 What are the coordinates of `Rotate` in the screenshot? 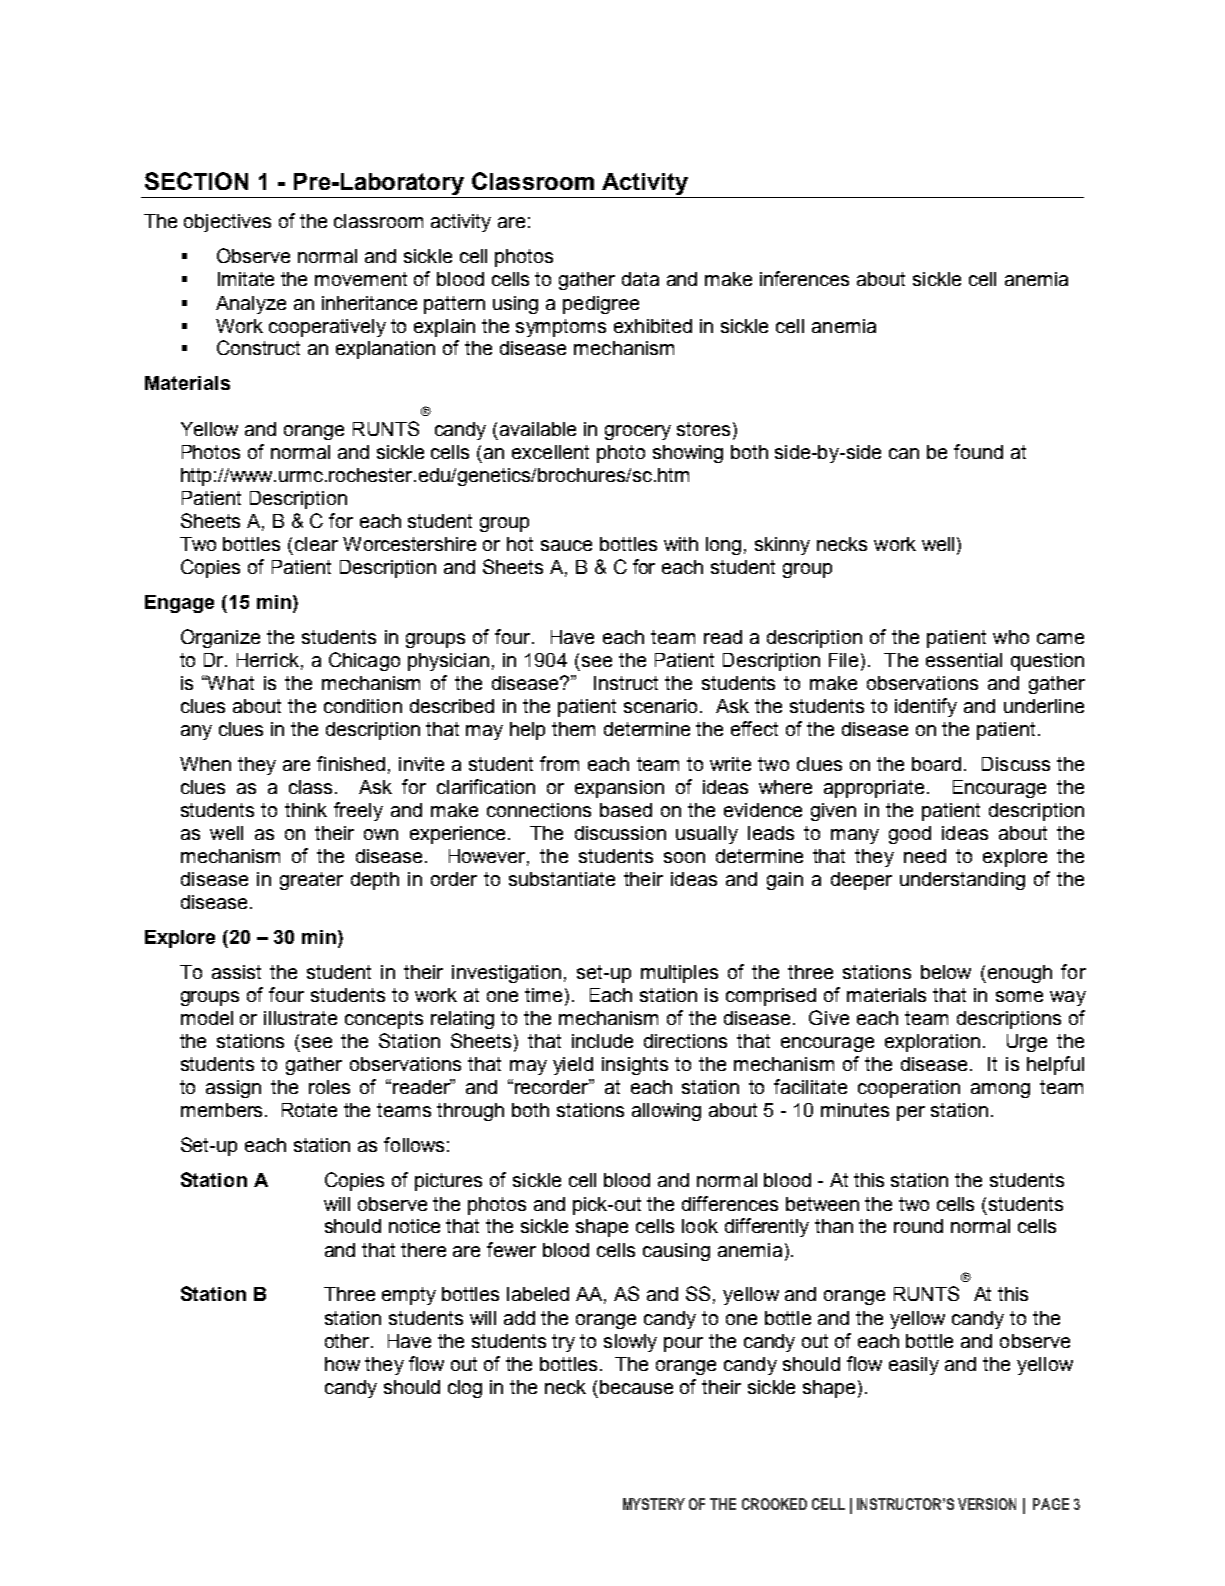 It's located at (309, 1110).
